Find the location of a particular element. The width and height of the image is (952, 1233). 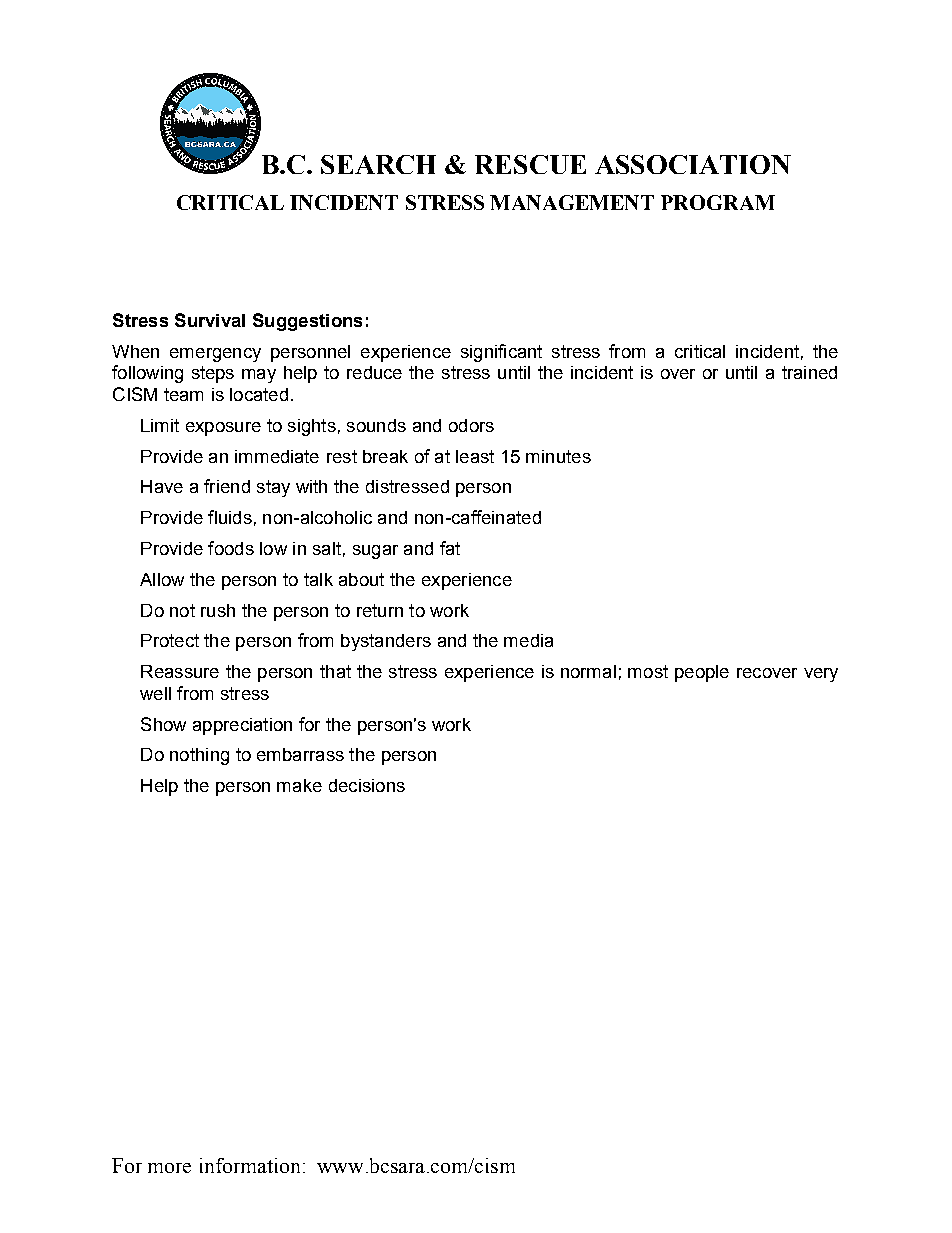

decisions is located at coordinates (367, 785).
